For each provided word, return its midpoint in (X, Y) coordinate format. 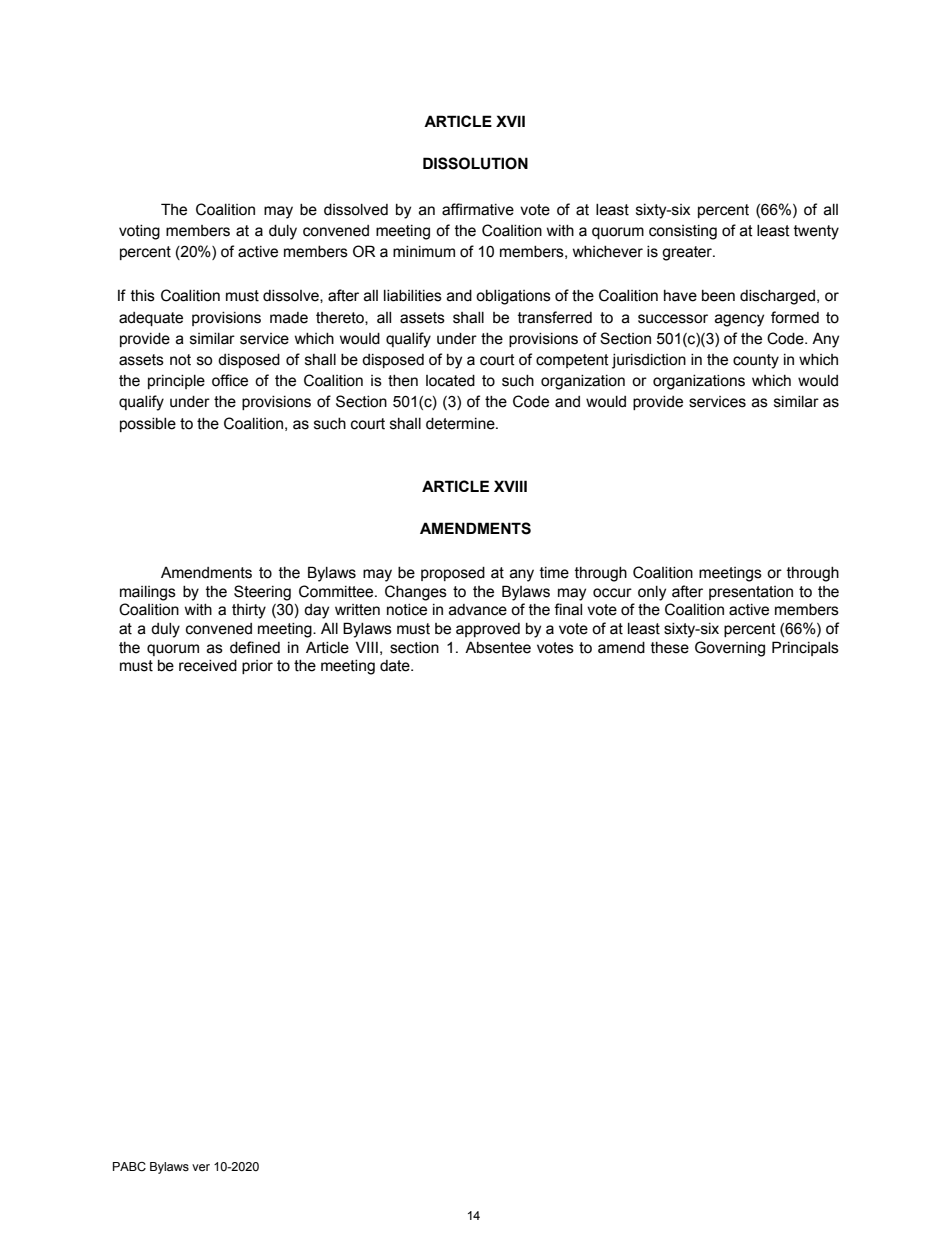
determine (461, 424)
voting (139, 232)
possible (148, 425)
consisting (683, 232)
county (756, 361)
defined (255, 647)
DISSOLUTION (475, 163)
